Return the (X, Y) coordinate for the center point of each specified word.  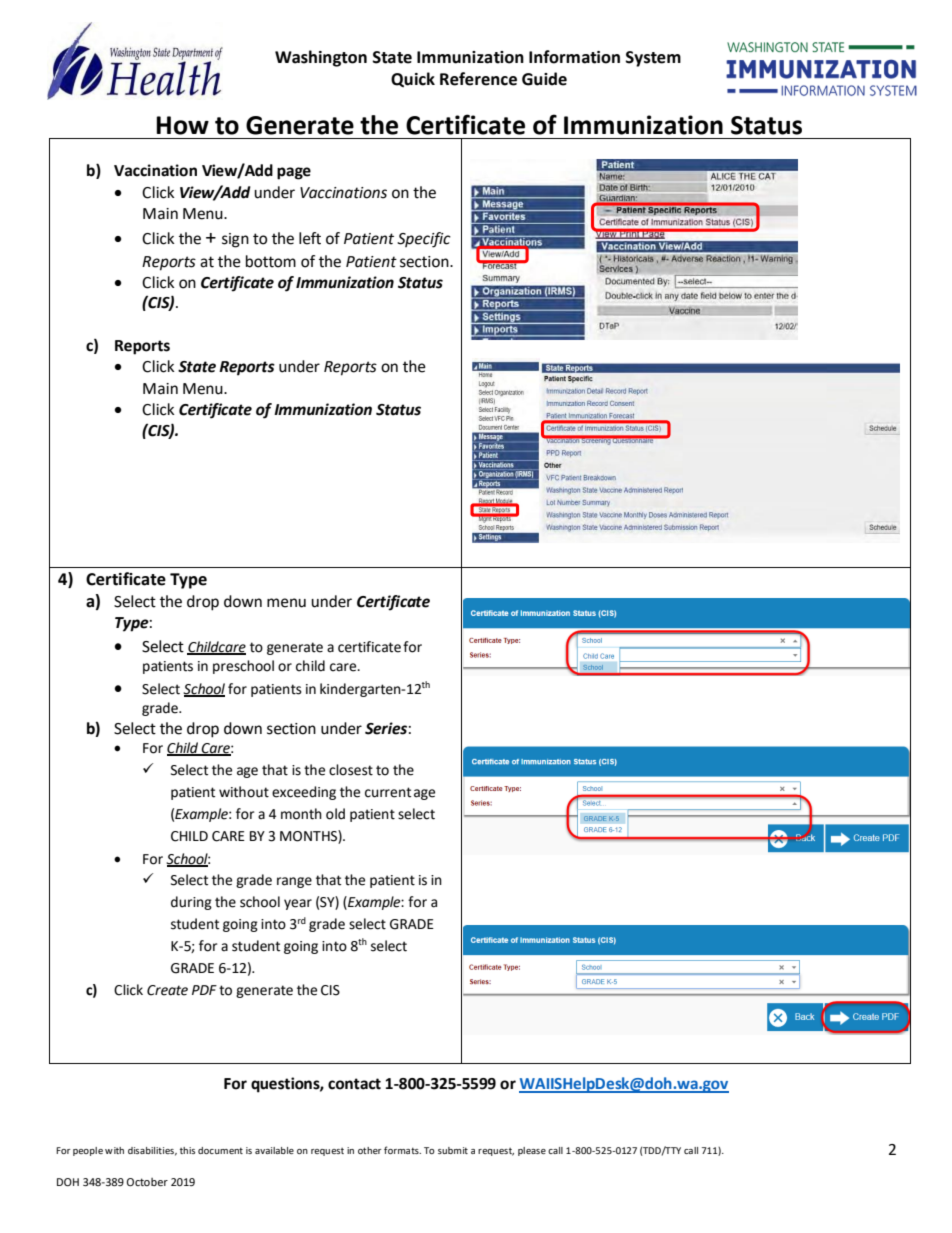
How (182, 125)
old (335, 814)
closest (351, 770)
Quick (413, 80)
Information (574, 57)
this (187, 1150)
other (369, 1150)
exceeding (304, 793)
